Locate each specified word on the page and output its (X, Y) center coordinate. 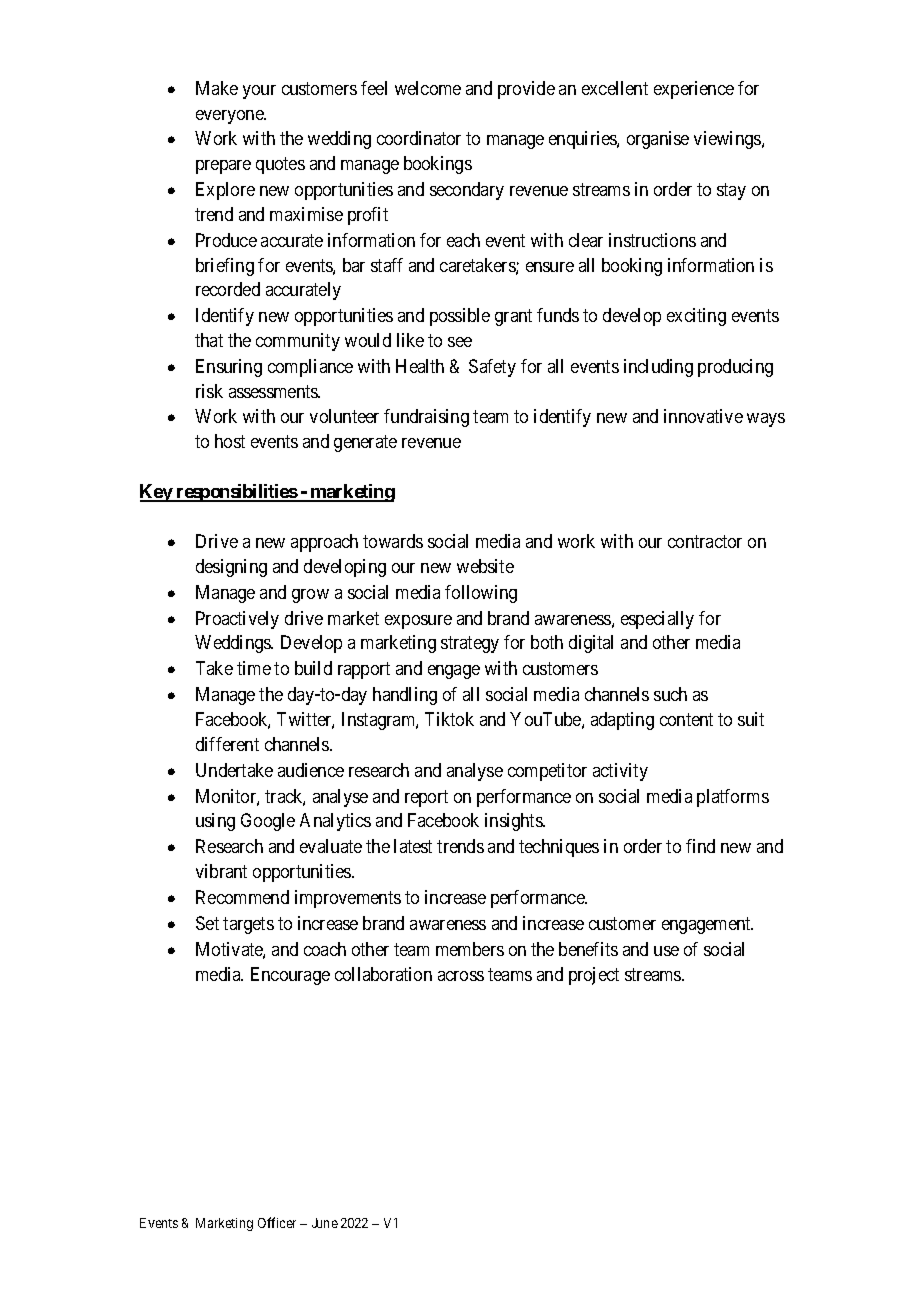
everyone (231, 117)
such (670, 694)
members (470, 949)
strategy (470, 645)
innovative (703, 416)
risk (209, 391)
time (254, 668)
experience (694, 90)
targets (248, 925)
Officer (277, 1222)
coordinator (419, 138)
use (666, 951)
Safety (492, 368)
